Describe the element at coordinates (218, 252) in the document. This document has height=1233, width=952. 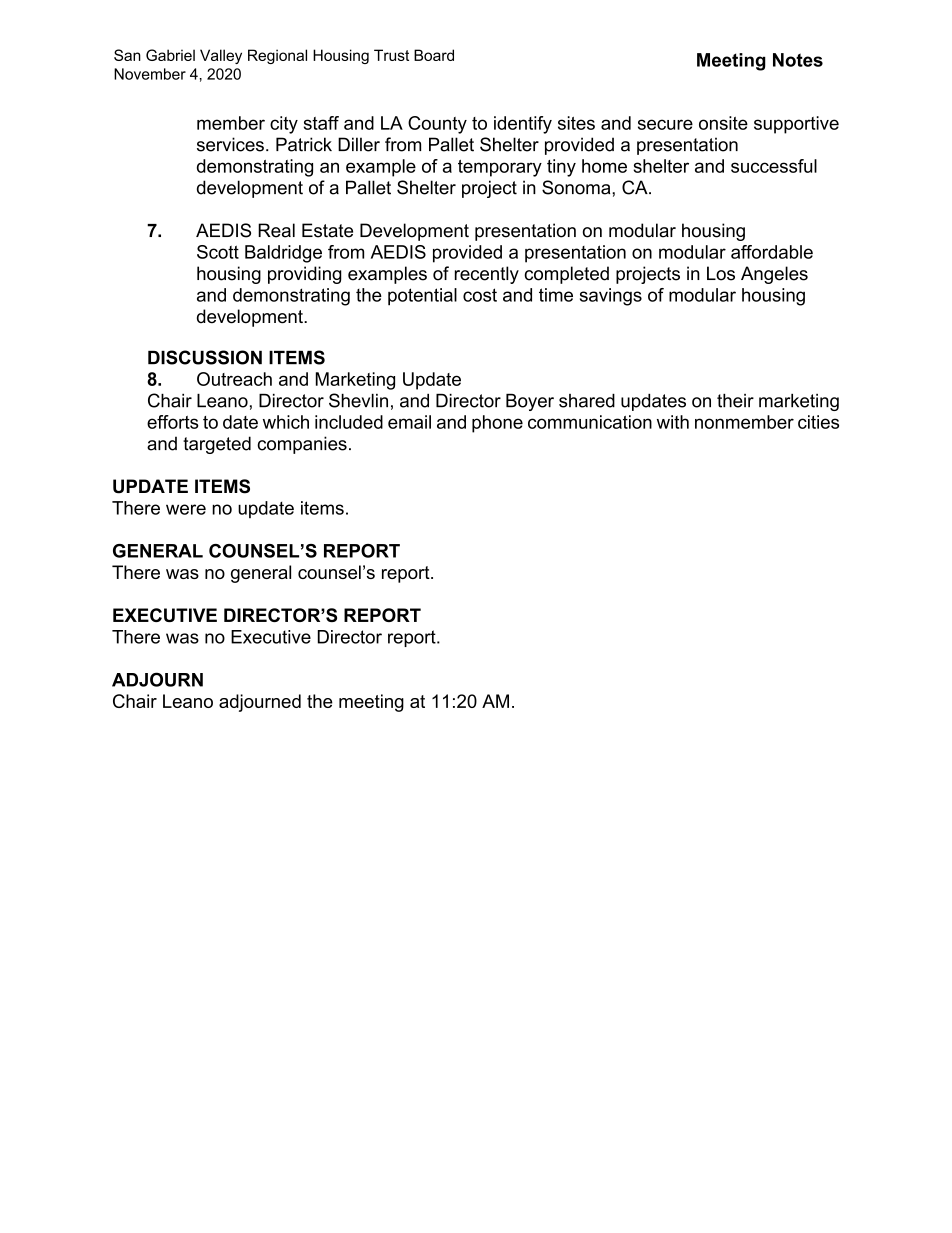
I see `Scott` at that location.
